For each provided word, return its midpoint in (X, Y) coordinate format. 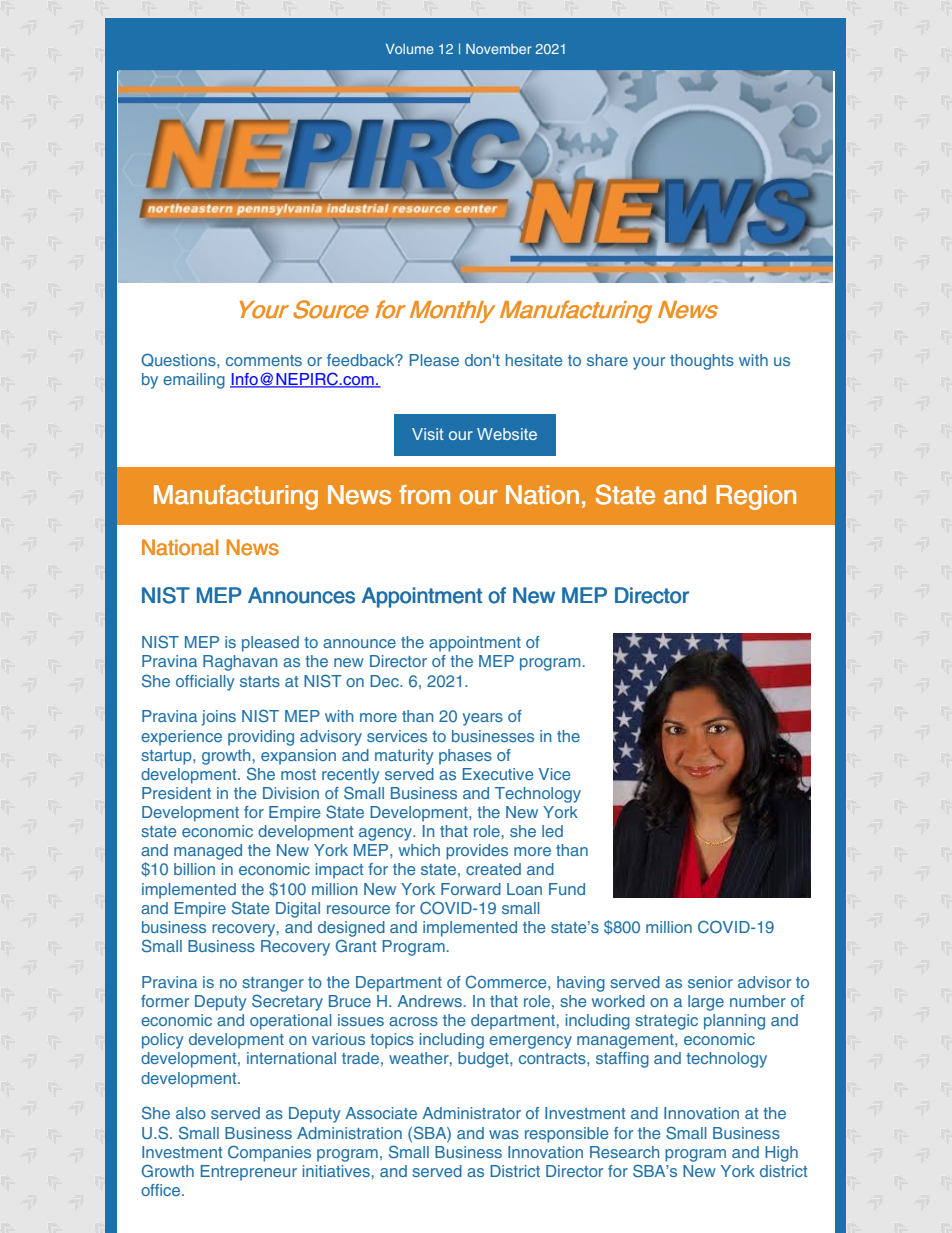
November (499, 49)
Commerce (507, 982)
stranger (273, 984)
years (483, 719)
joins (219, 718)
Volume (410, 49)
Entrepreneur (249, 1173)
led (552, 831)
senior (710, 982)
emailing (194, 381)
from (424, 495)
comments (264, 360)
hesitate (534, 360)
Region (756, 497)
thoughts (702, 362)
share (607, 360)
